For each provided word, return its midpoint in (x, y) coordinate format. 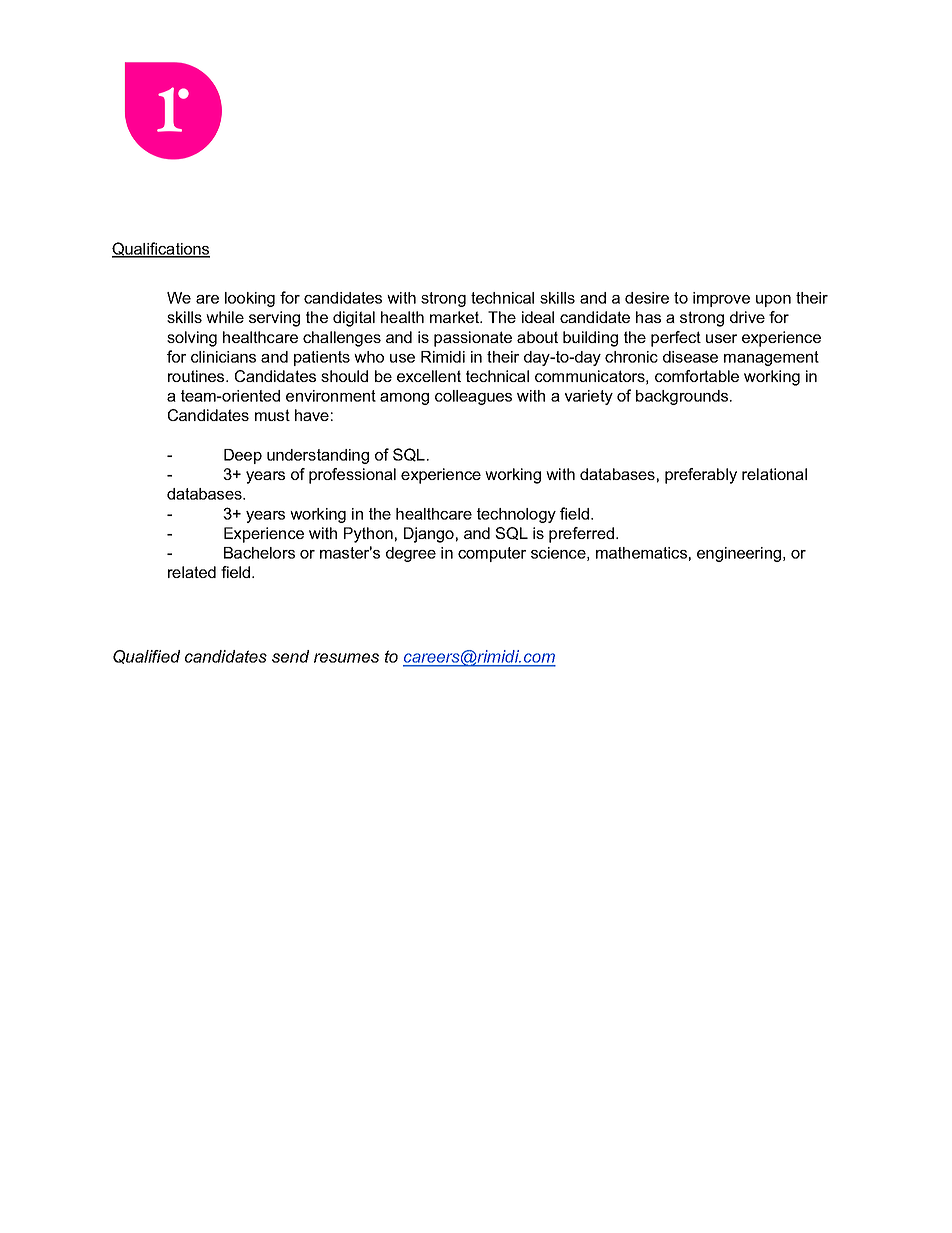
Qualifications (161, 250)
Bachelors (259, 553)
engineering (740, 554)
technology (516, 515)
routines (197, 376)
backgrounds (683, 397)
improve (721, 299)
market (456, 317)
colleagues (473, 397)
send (290, 656)
